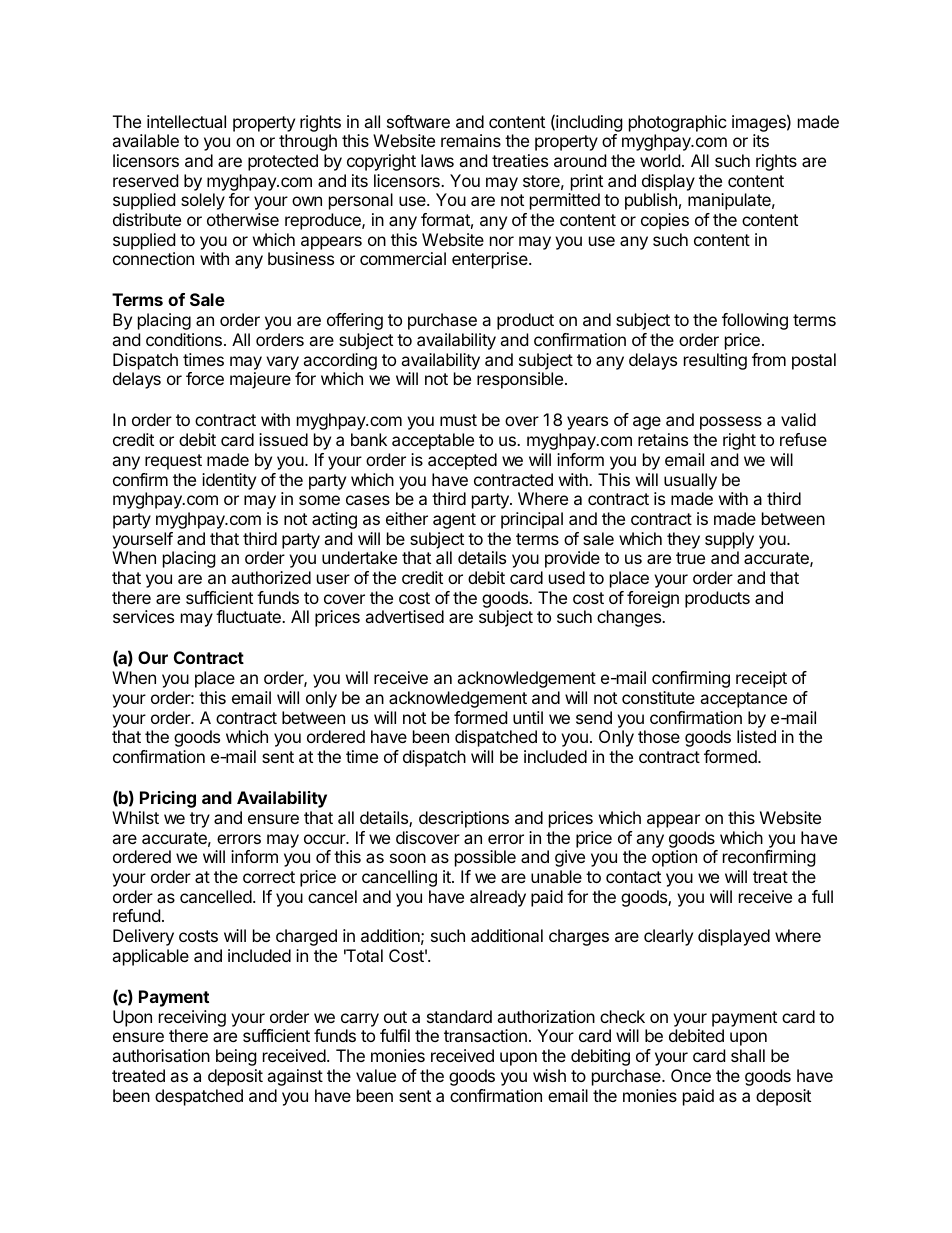  What do you see at coordinates (690, 558) in the image?
I see `true` at bounding box center [690, 558].
